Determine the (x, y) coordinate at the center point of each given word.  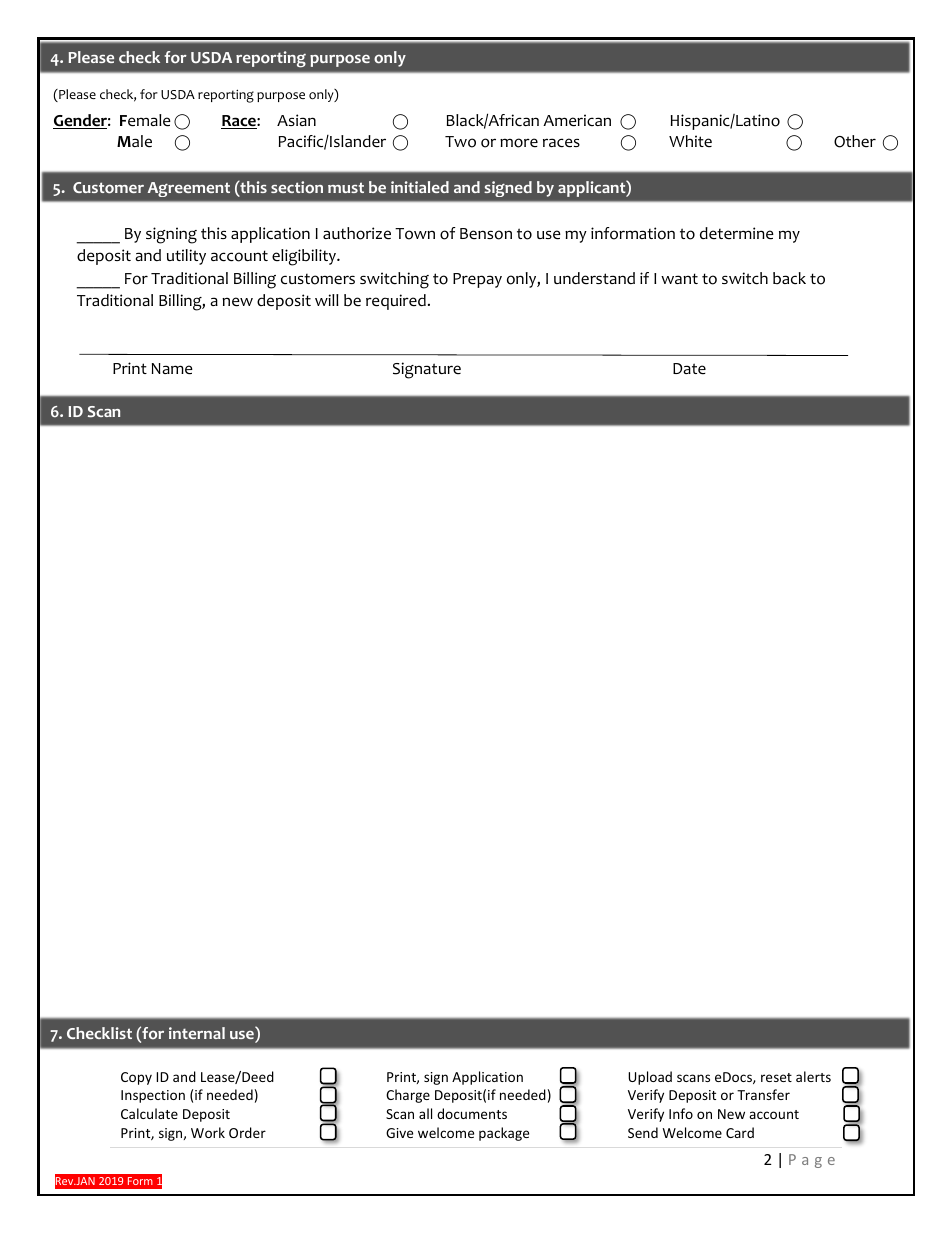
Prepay (477, 280)
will (327, 300)
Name (172, 369)
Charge (408, 1096)
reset (776, 1077)
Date (689, 369)
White (690, 141)
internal (197, 1033)
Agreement (189, 189)
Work (208, 1132)
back (789, 278)
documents (472, 1113)
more (519, 143)
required (396, 302)
